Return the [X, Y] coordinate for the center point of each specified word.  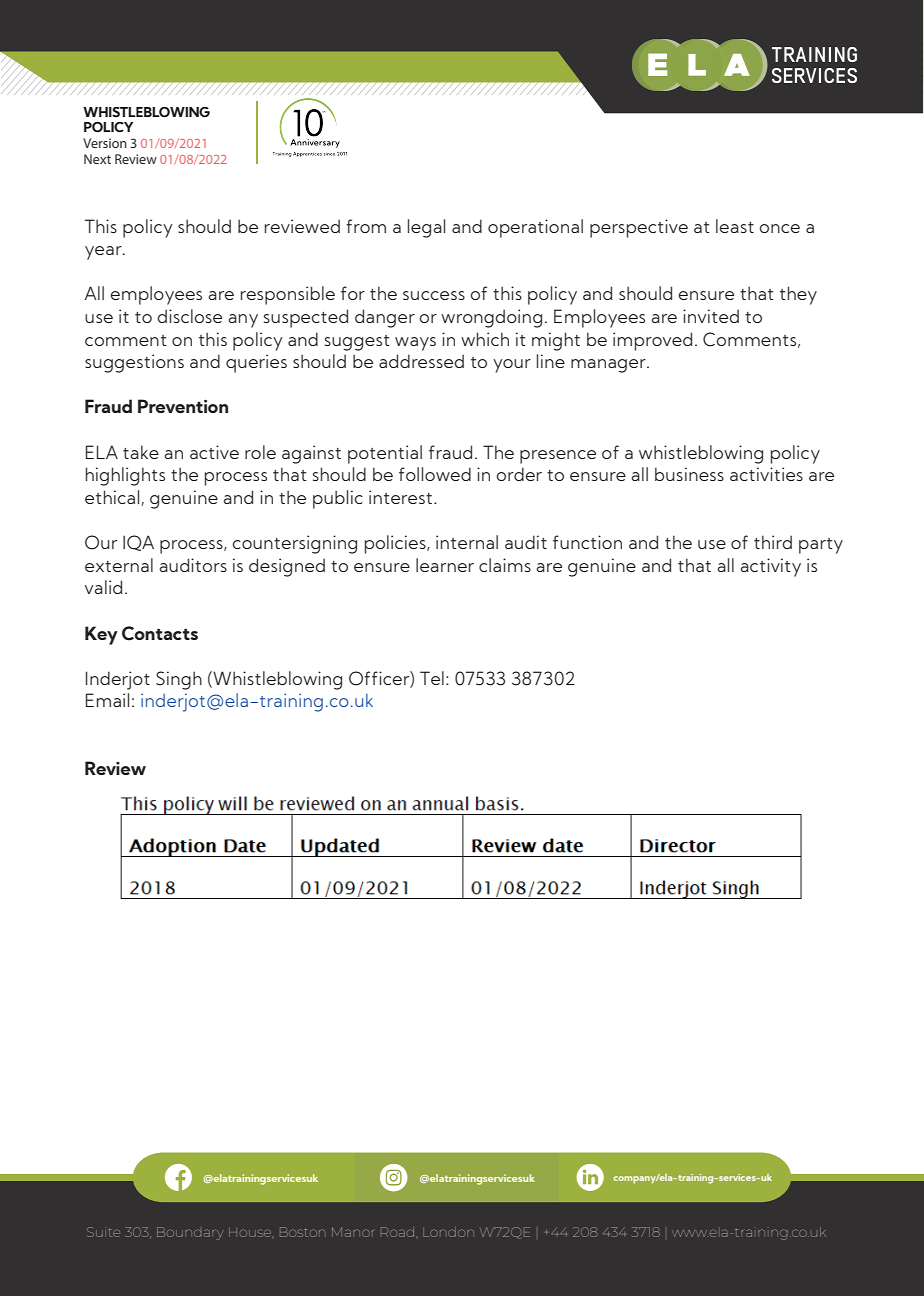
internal [467, 542]
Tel [432, 678]
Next [97, 159]
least [735, 226]
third [773, 542]
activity [771, 567]
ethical [113, 498]
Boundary [190, 1233]
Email [107, 700]
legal [426, 228]
